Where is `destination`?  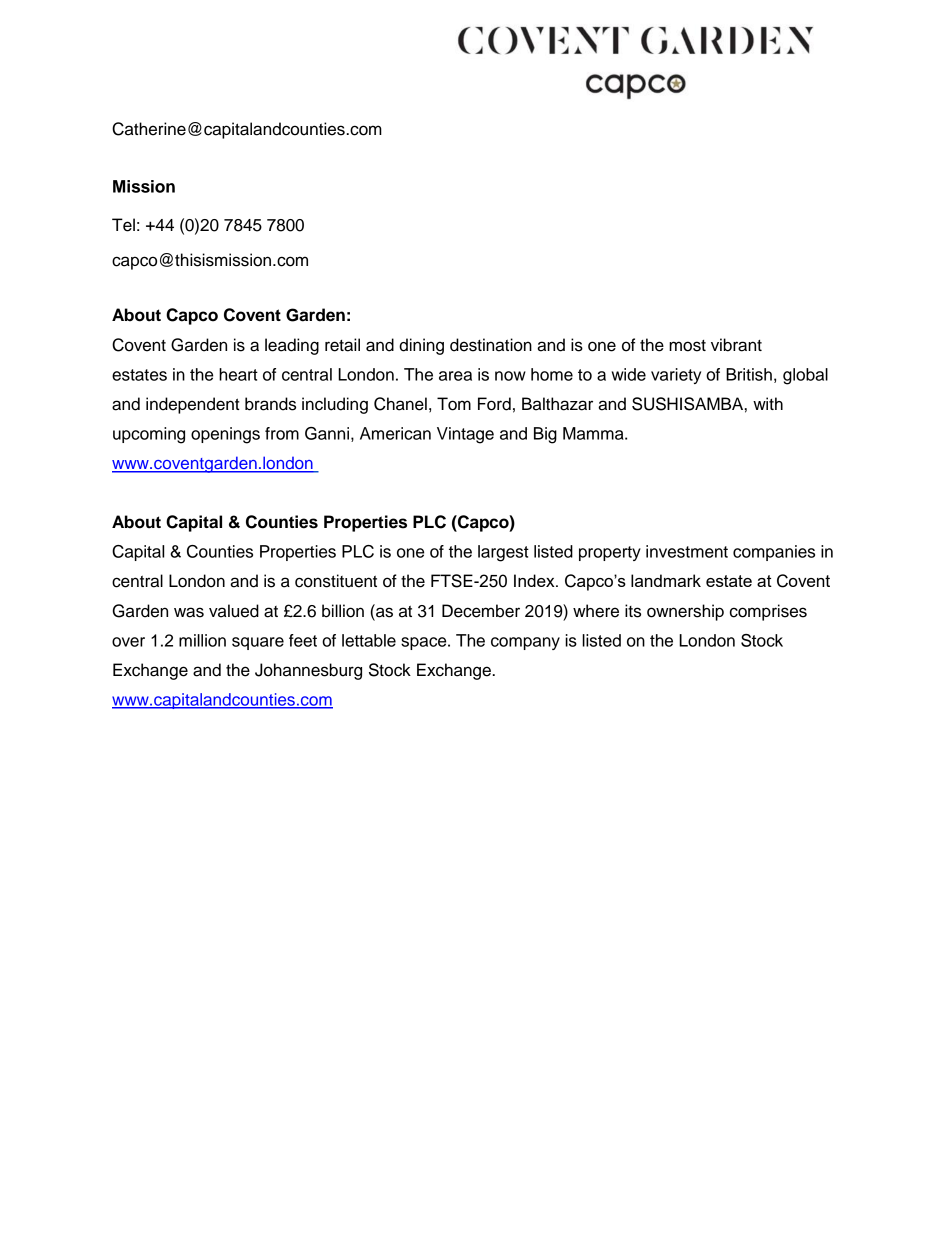 destination is located at coordinates (491, 345).
